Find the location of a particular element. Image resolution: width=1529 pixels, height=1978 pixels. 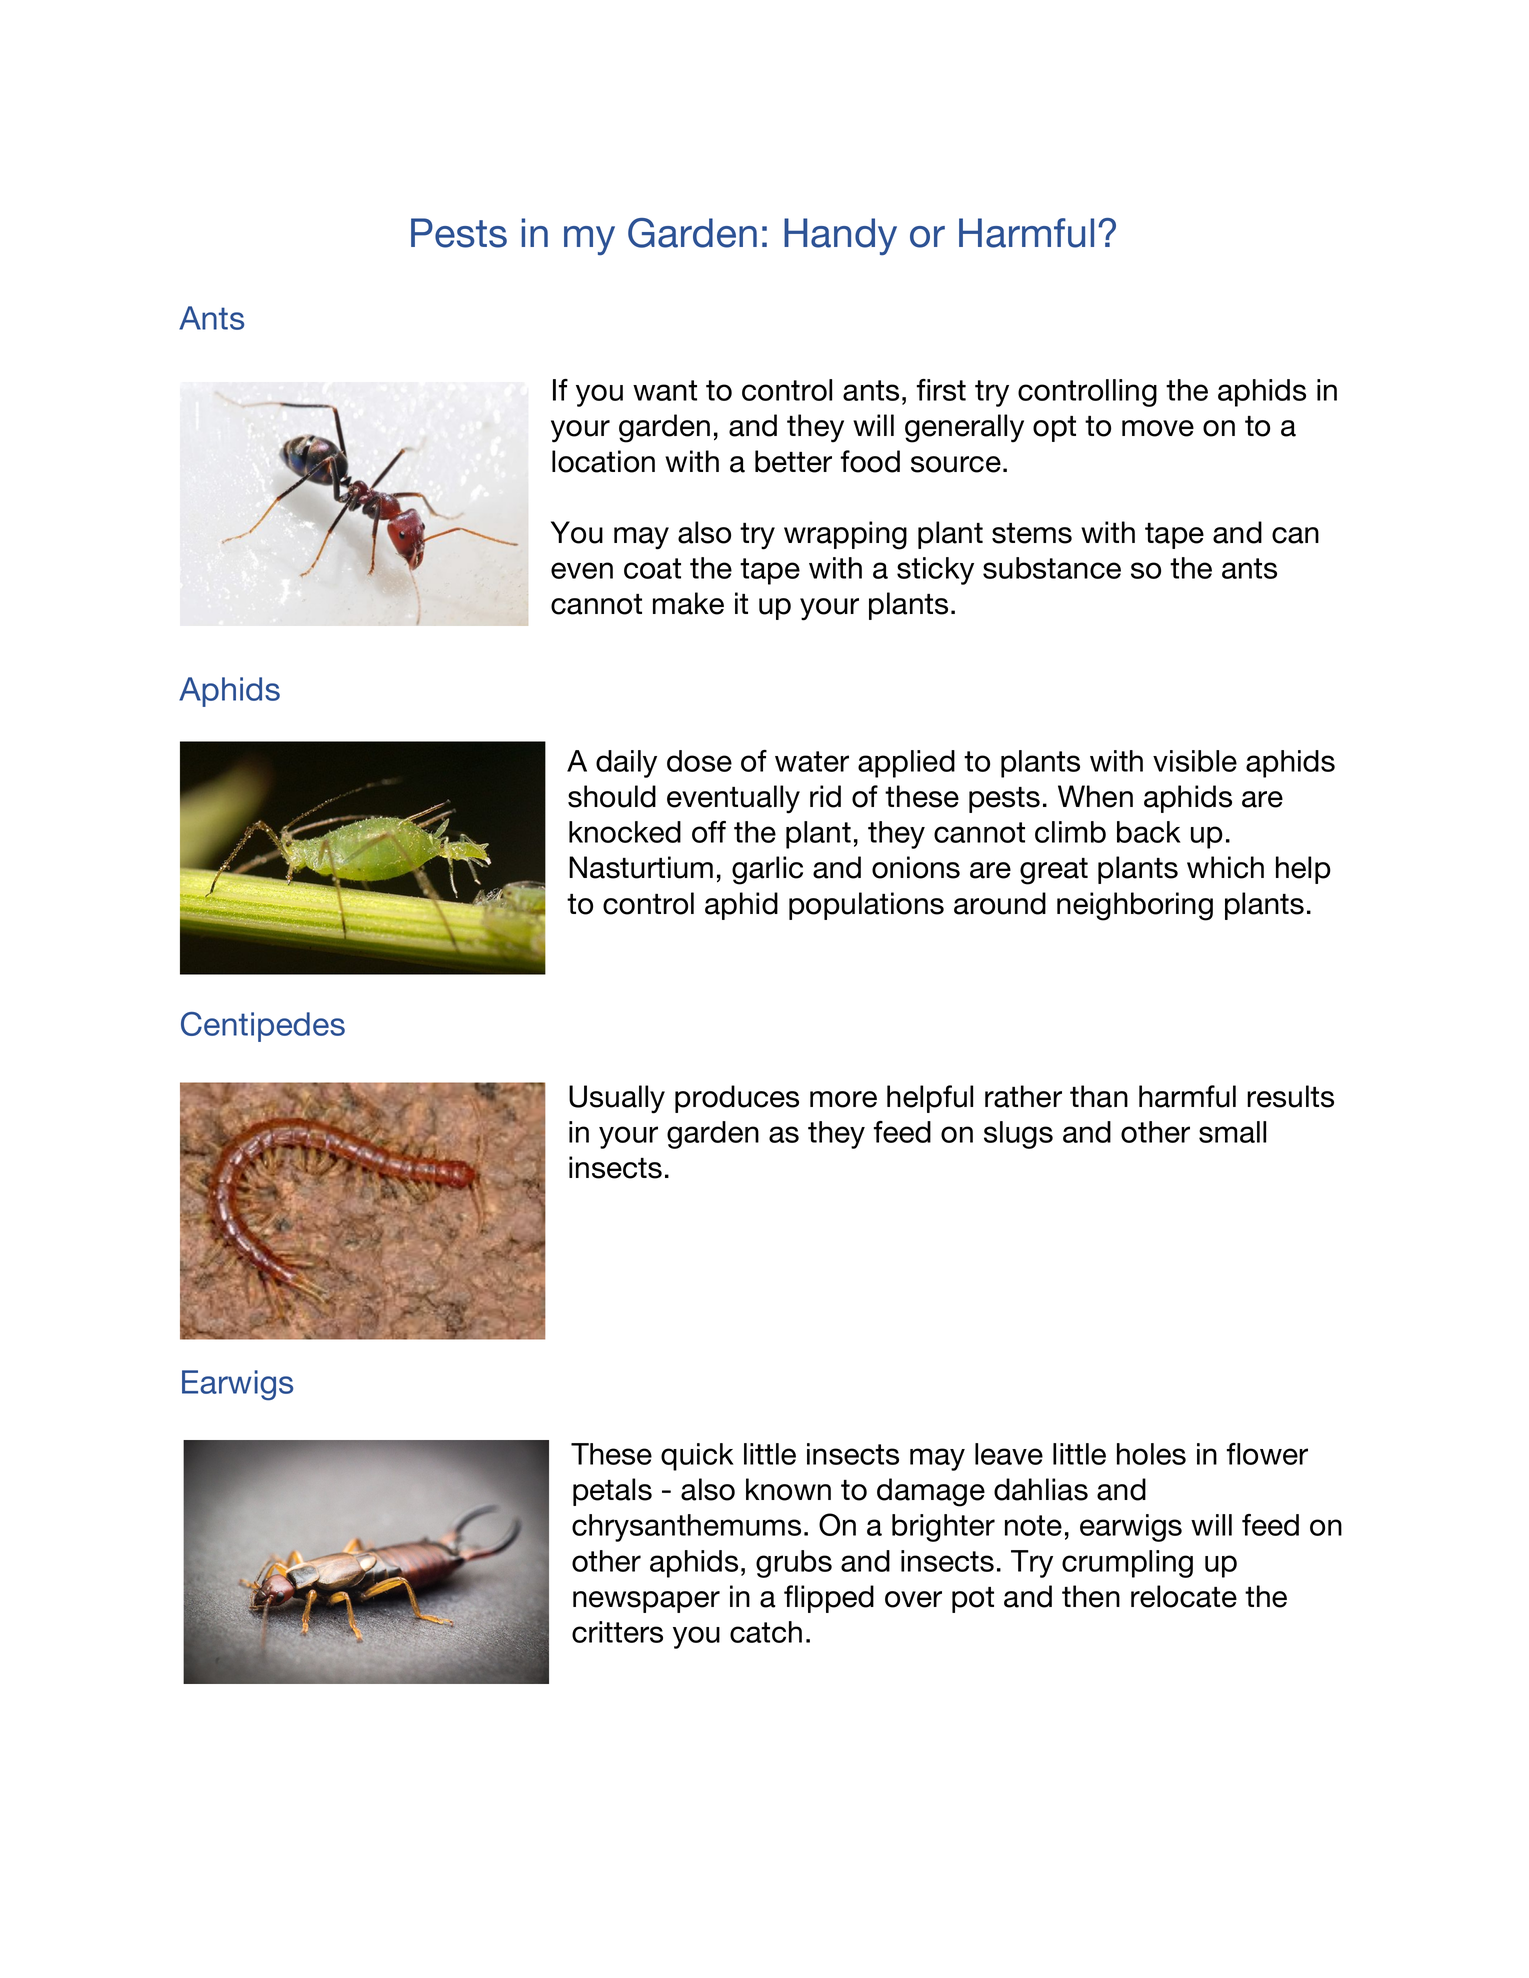

water is located at coordinates (812, 761).
